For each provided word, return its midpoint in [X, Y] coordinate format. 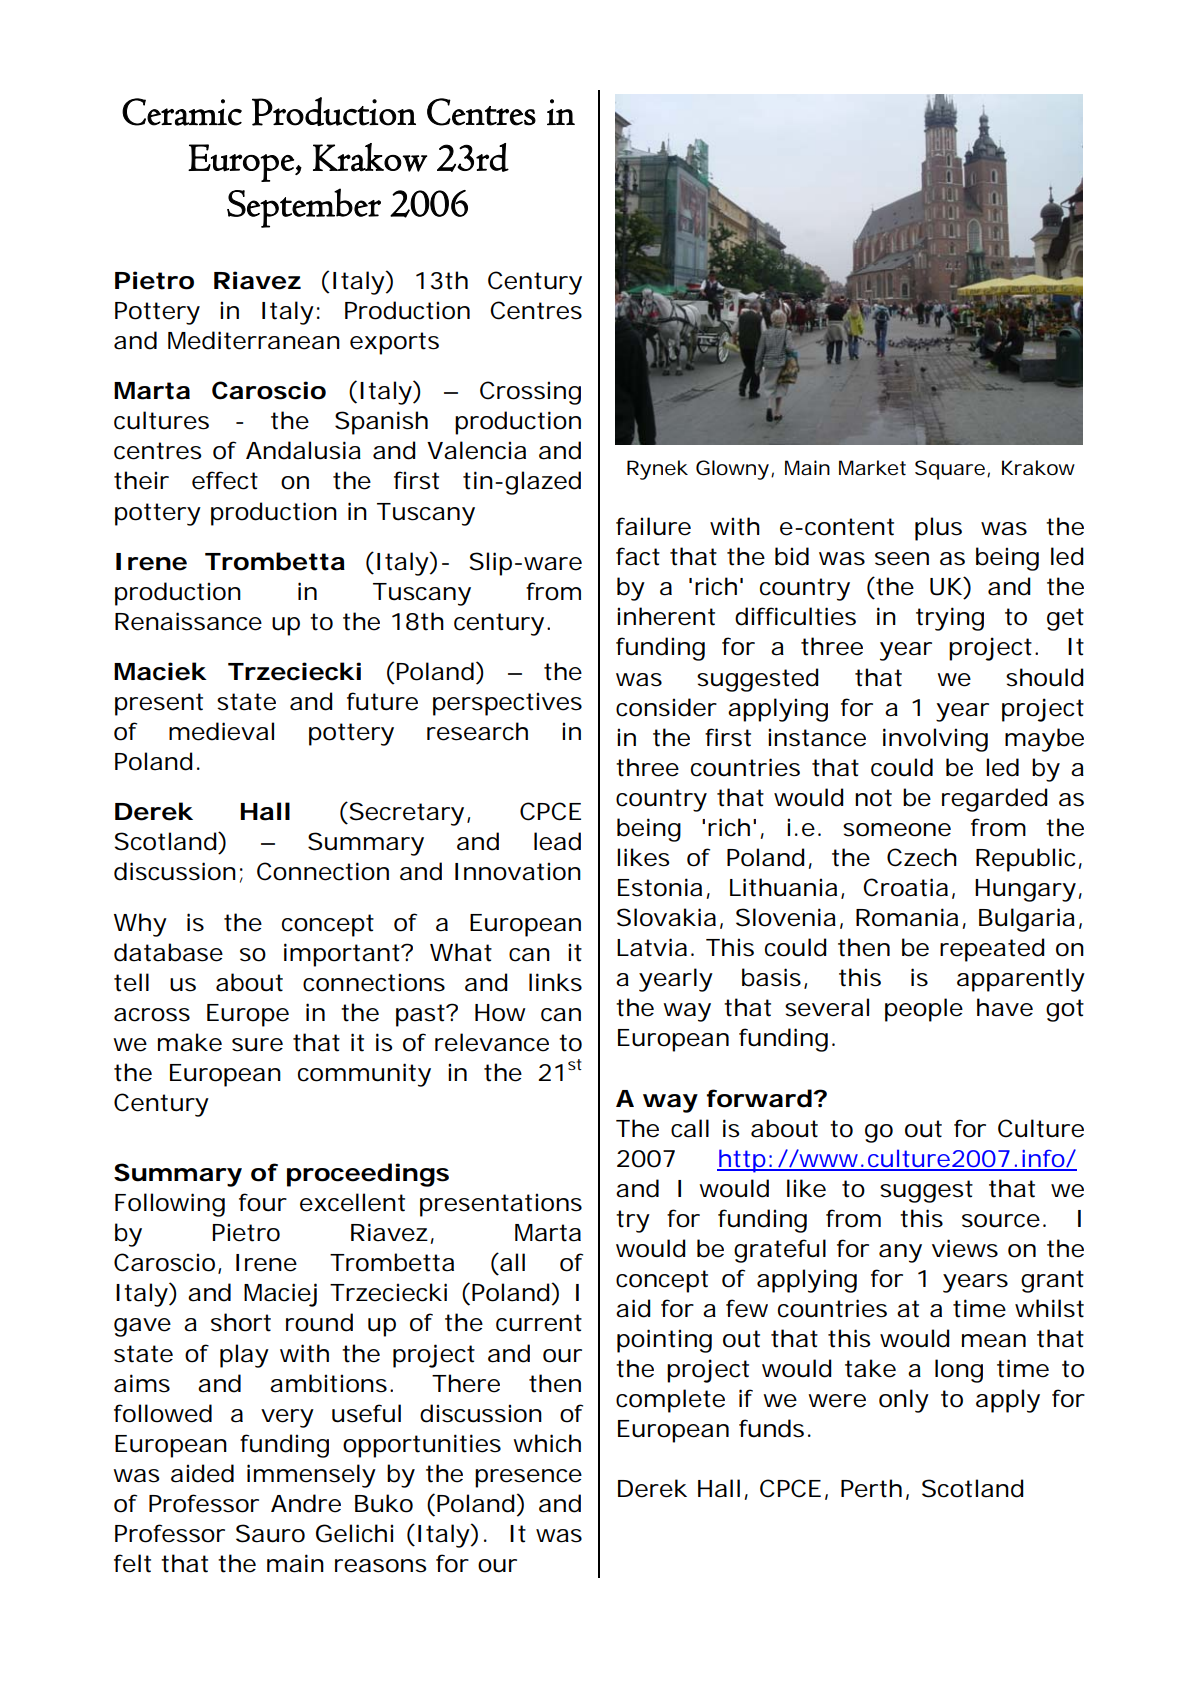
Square [951, 470]
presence [528, 1478]
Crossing [530, 393]
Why [140, 925]
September [304, 208]
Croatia [905, 887]
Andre [306, 1503]
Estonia [660, 887]
